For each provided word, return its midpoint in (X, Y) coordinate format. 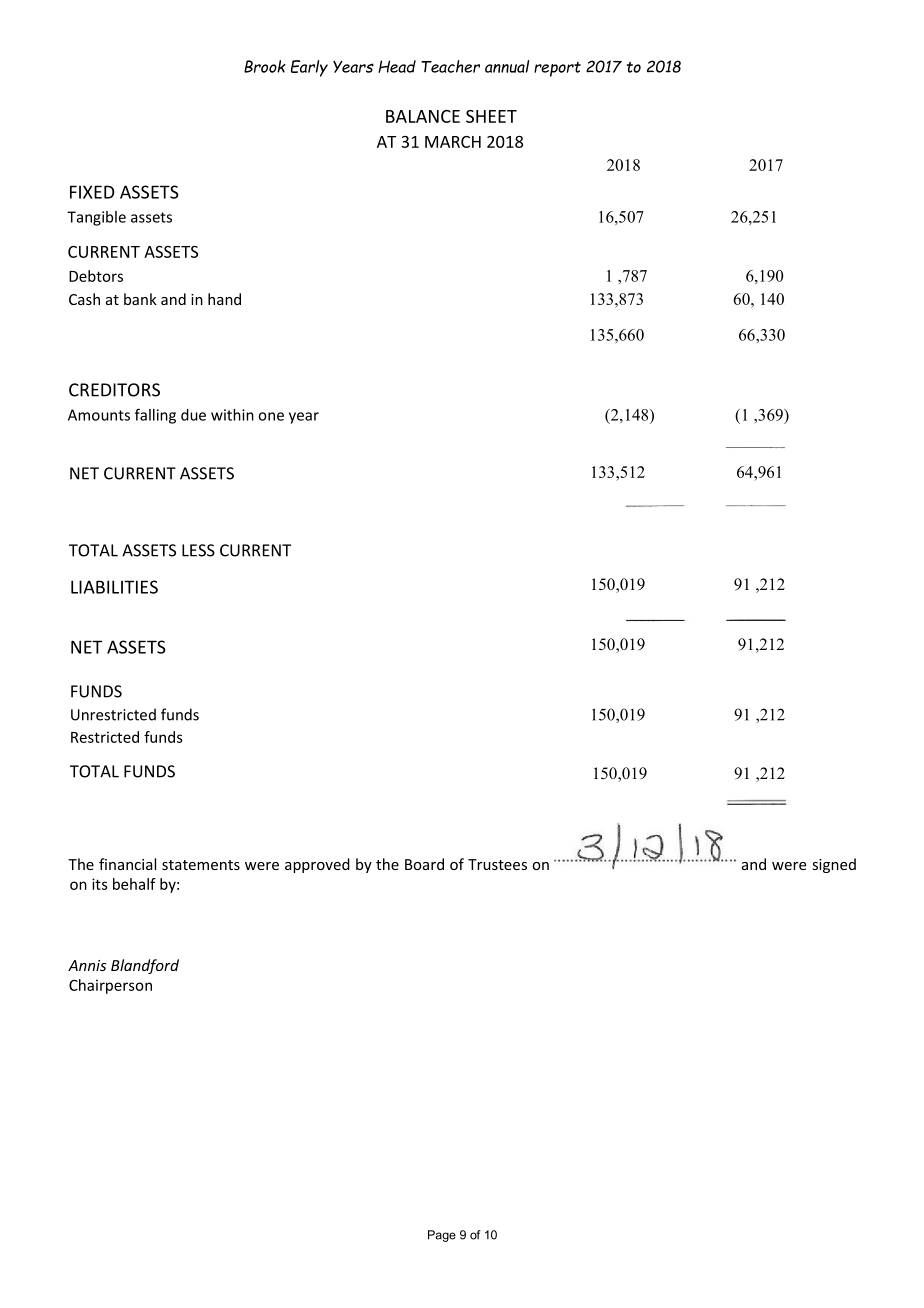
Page (442, 1236)
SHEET (491, 116)
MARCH (453, 142)
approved (317, 865)
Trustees (497, 864)
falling (155, 416)
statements (201, 865)
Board (424, 864)
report (557, 69)
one (271, 416)
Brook (265, 66)
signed (834, 865)
